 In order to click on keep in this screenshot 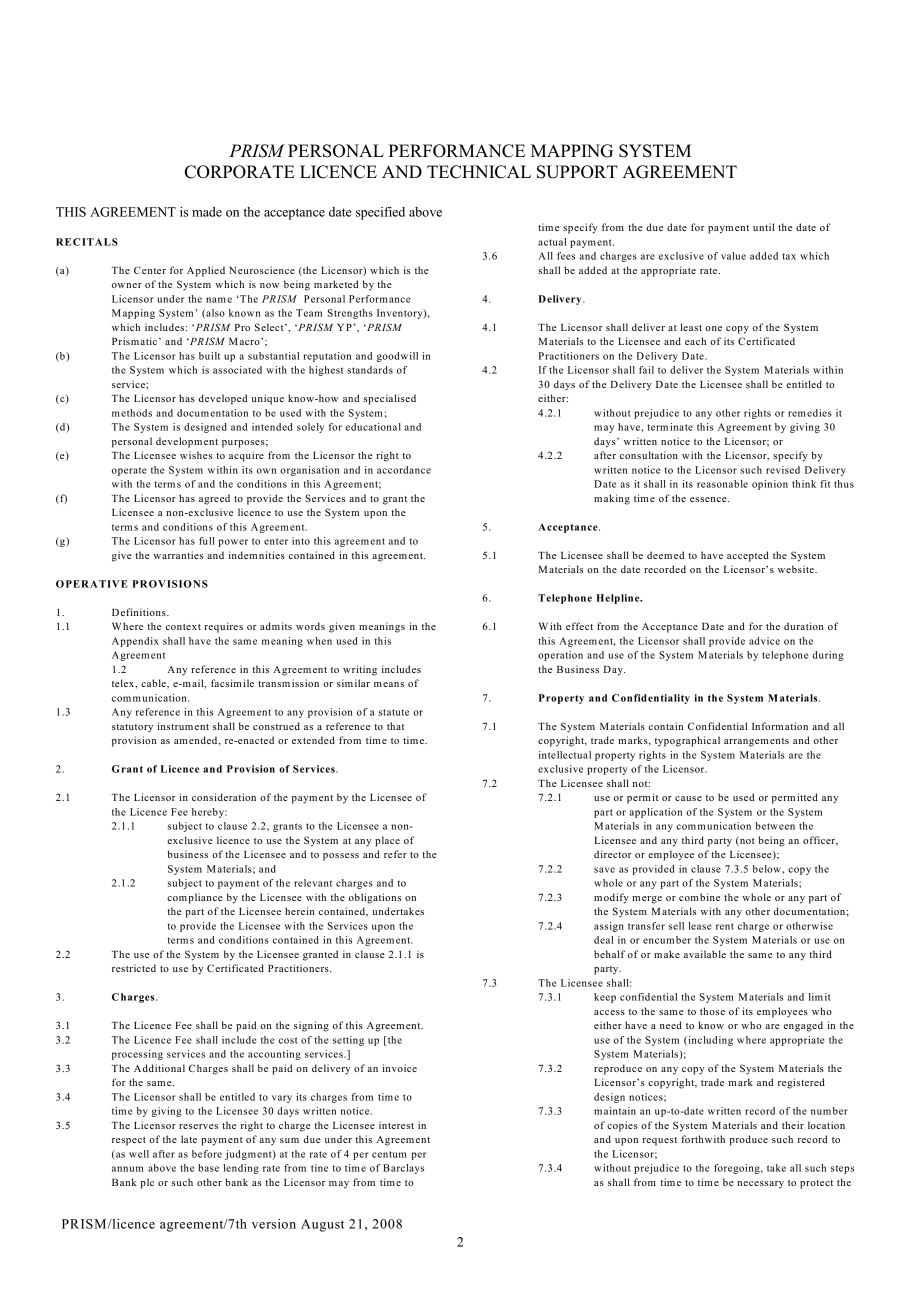, I will do `click(605, 998)`.
